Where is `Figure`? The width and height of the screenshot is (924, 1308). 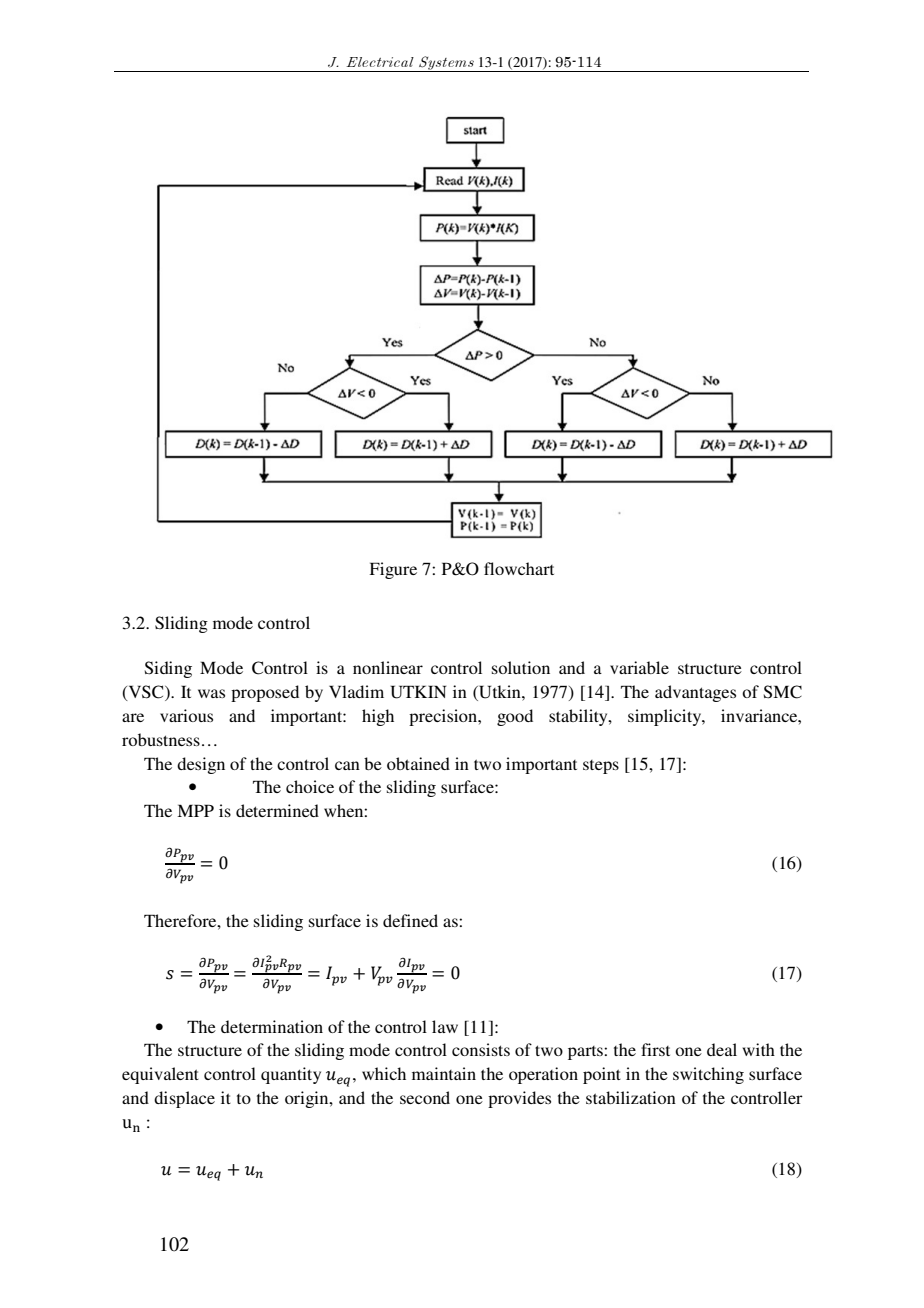 Figure is located at coordinates (393, 570).
